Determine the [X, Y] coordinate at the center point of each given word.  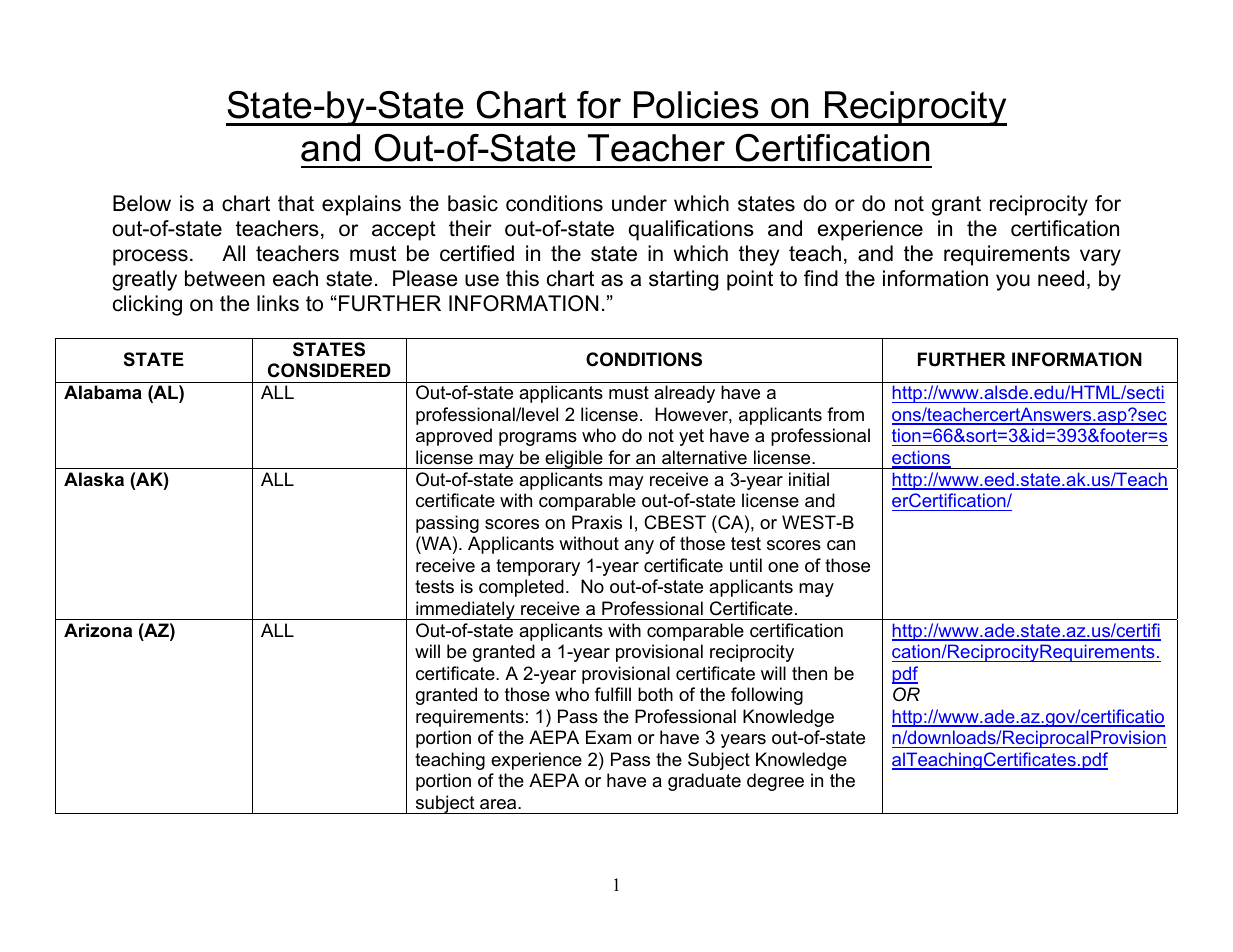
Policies [696, 105]
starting [683, 280]
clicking [147, 305]
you [1013, 282]
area [499, 804]
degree [775, 782]
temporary [538, 567]
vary [1100, 257]
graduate [704, 782]
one [783, 567]
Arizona [98, 630]
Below [142, 203]
